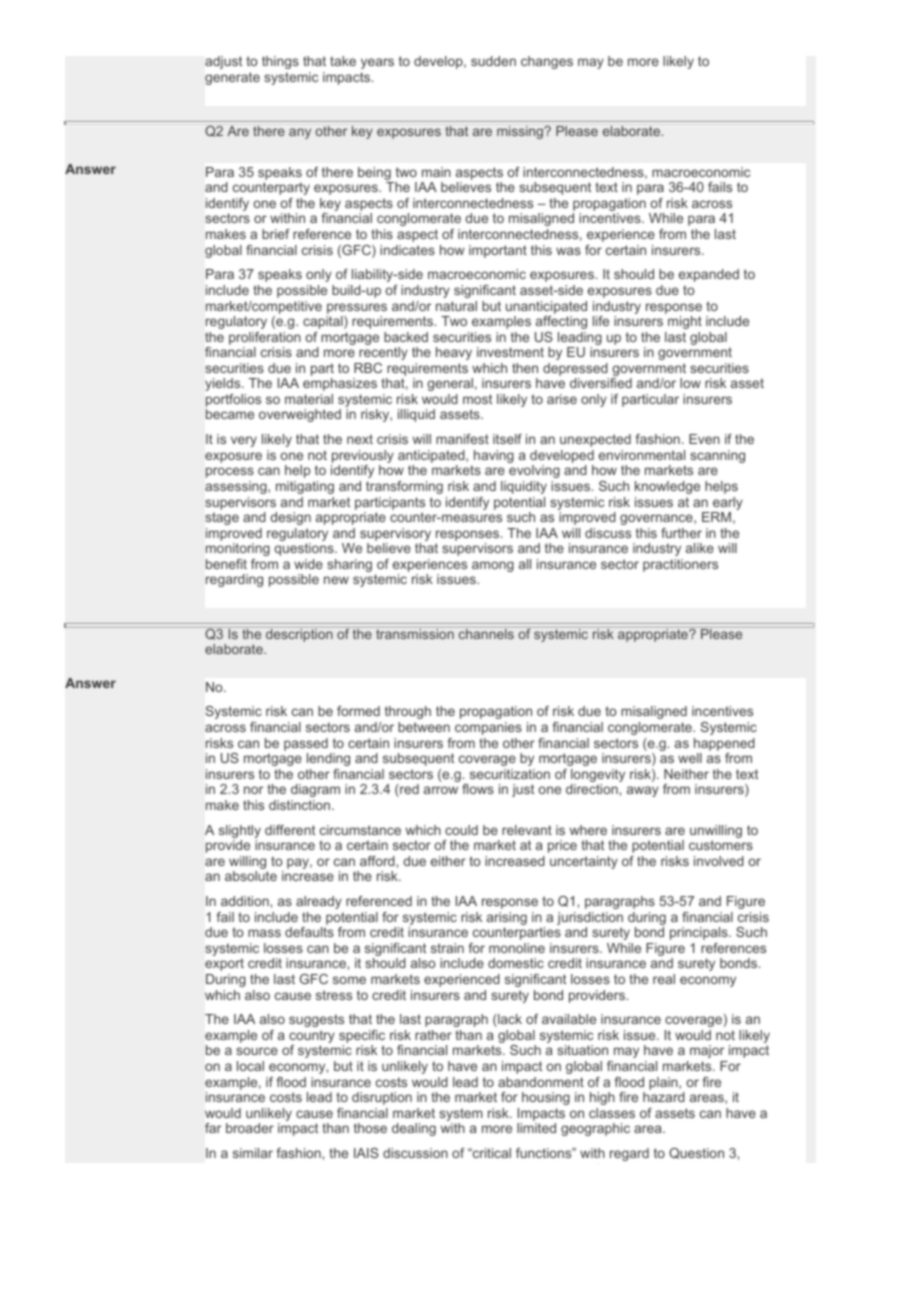  Describe the element at coordinates (414, 1129) in the screenshot. I see `dealing` at that location.
